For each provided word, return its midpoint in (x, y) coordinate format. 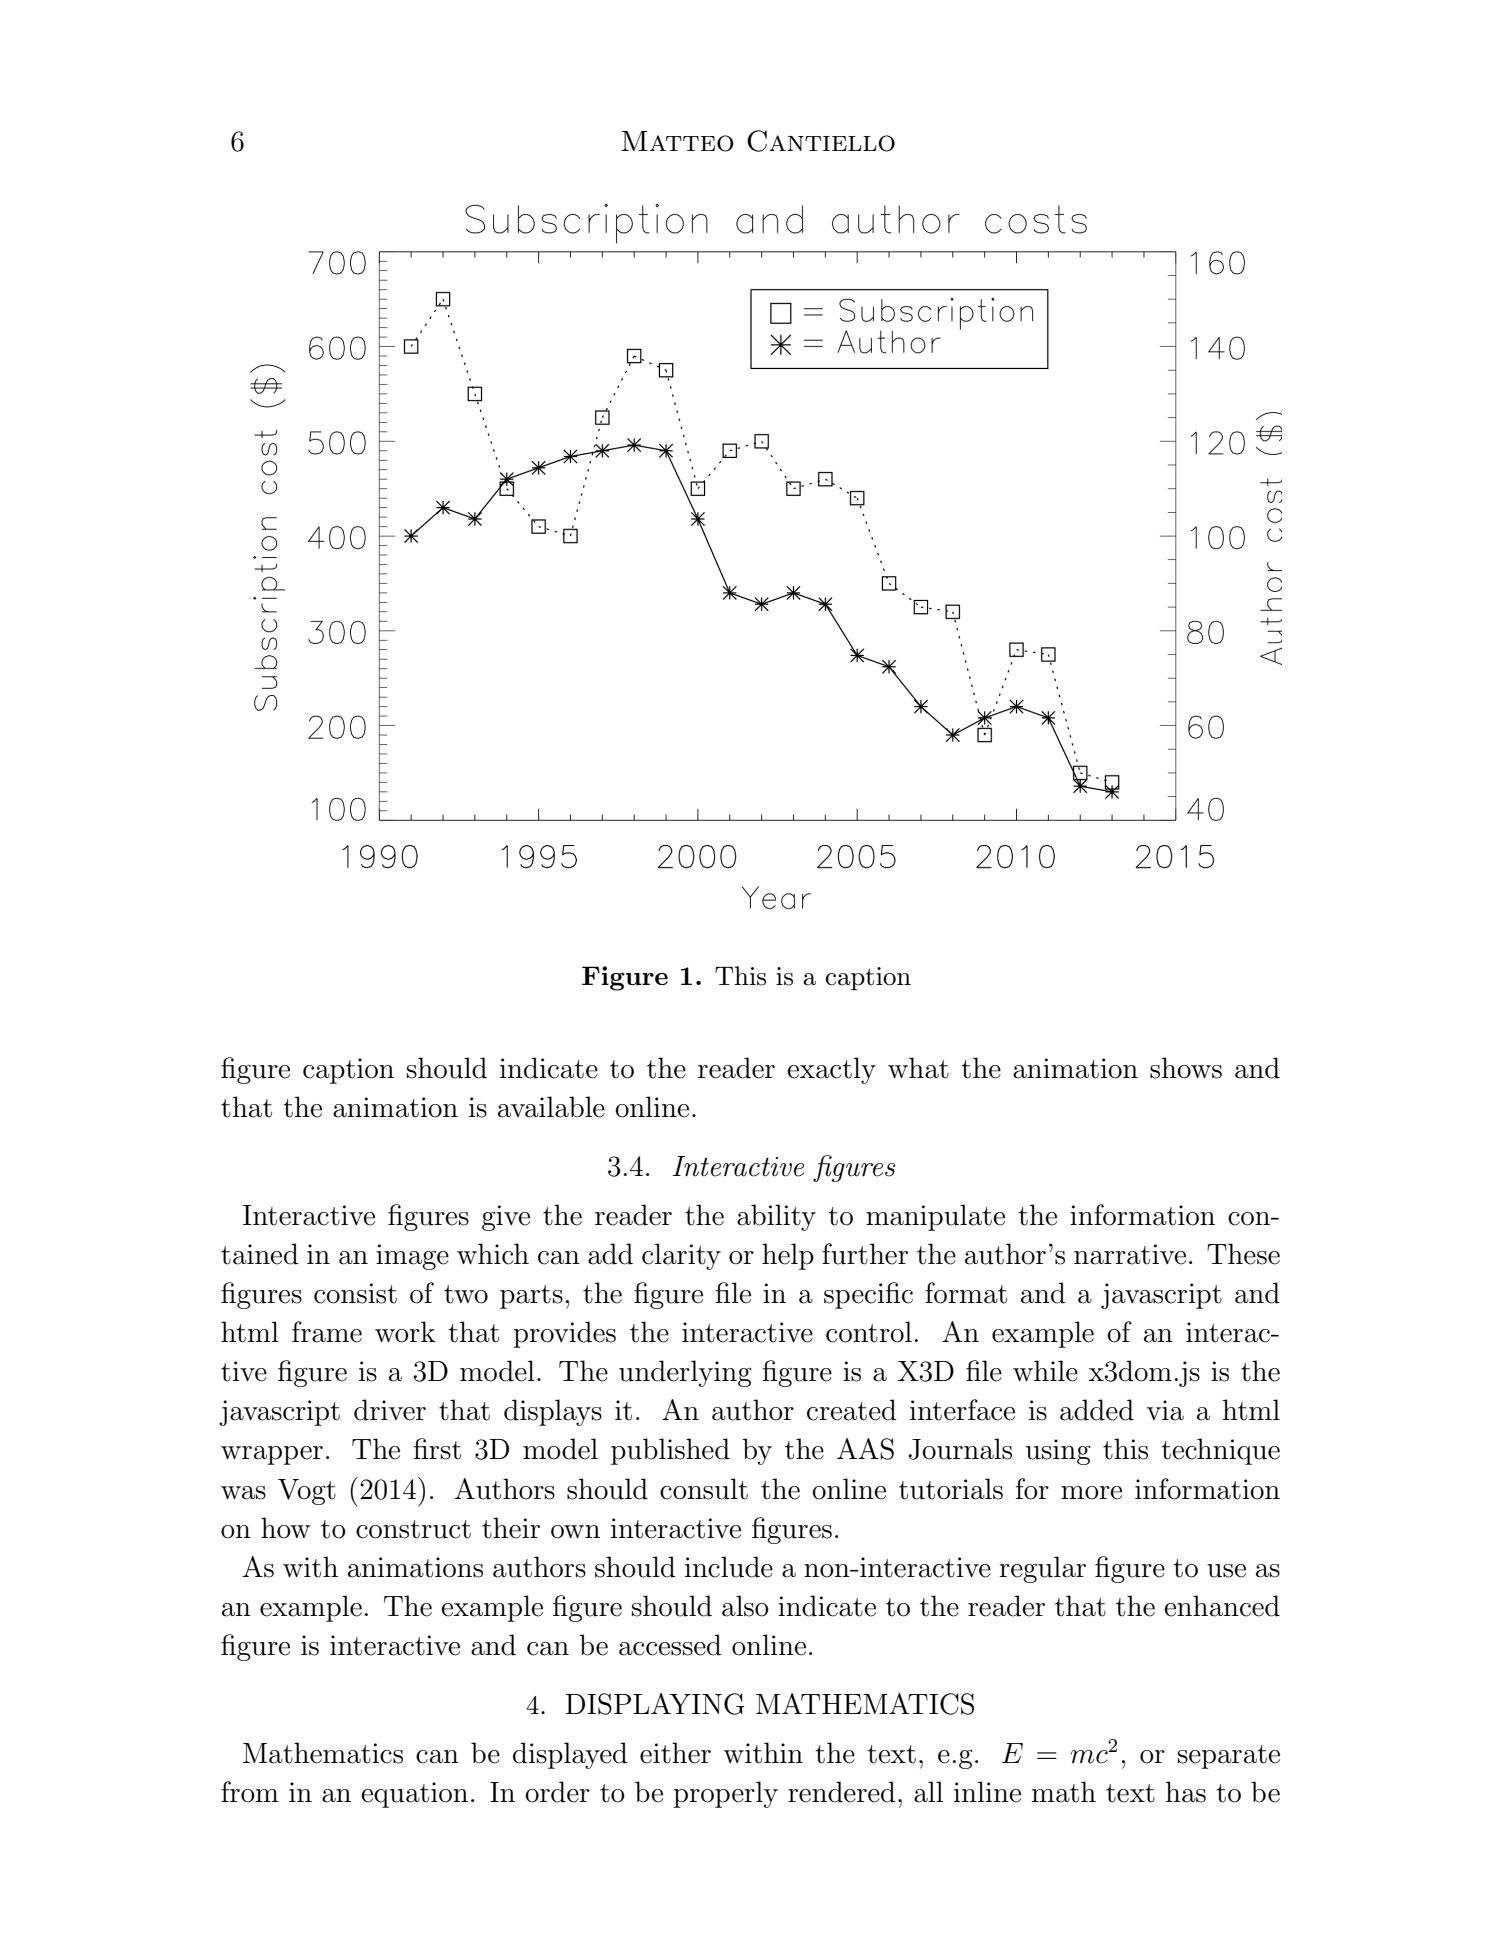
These (1243, 1254)
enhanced (1222, 1606)
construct (413, 1529)
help (788, 1256)
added (1097, 1410)
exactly (831, 1070)
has (1186, 1792)
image (412, 1257)
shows (1186, 1068)
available (551, 1107)
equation (414, 1795)
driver (390, 1410)
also (745, 1606)
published (670, 1451)
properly (726, 1794)
